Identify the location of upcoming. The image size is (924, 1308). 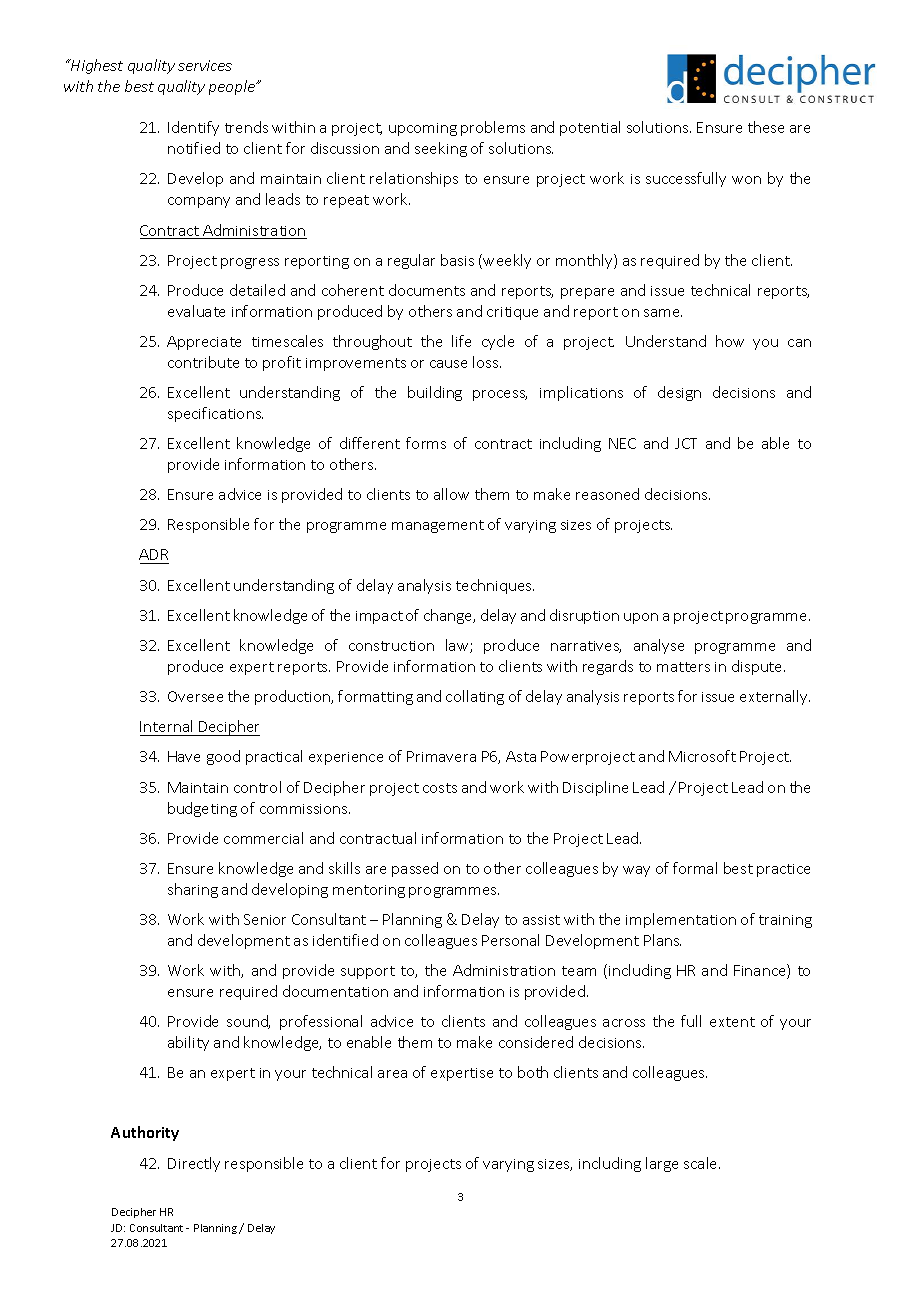
(423, 129).
